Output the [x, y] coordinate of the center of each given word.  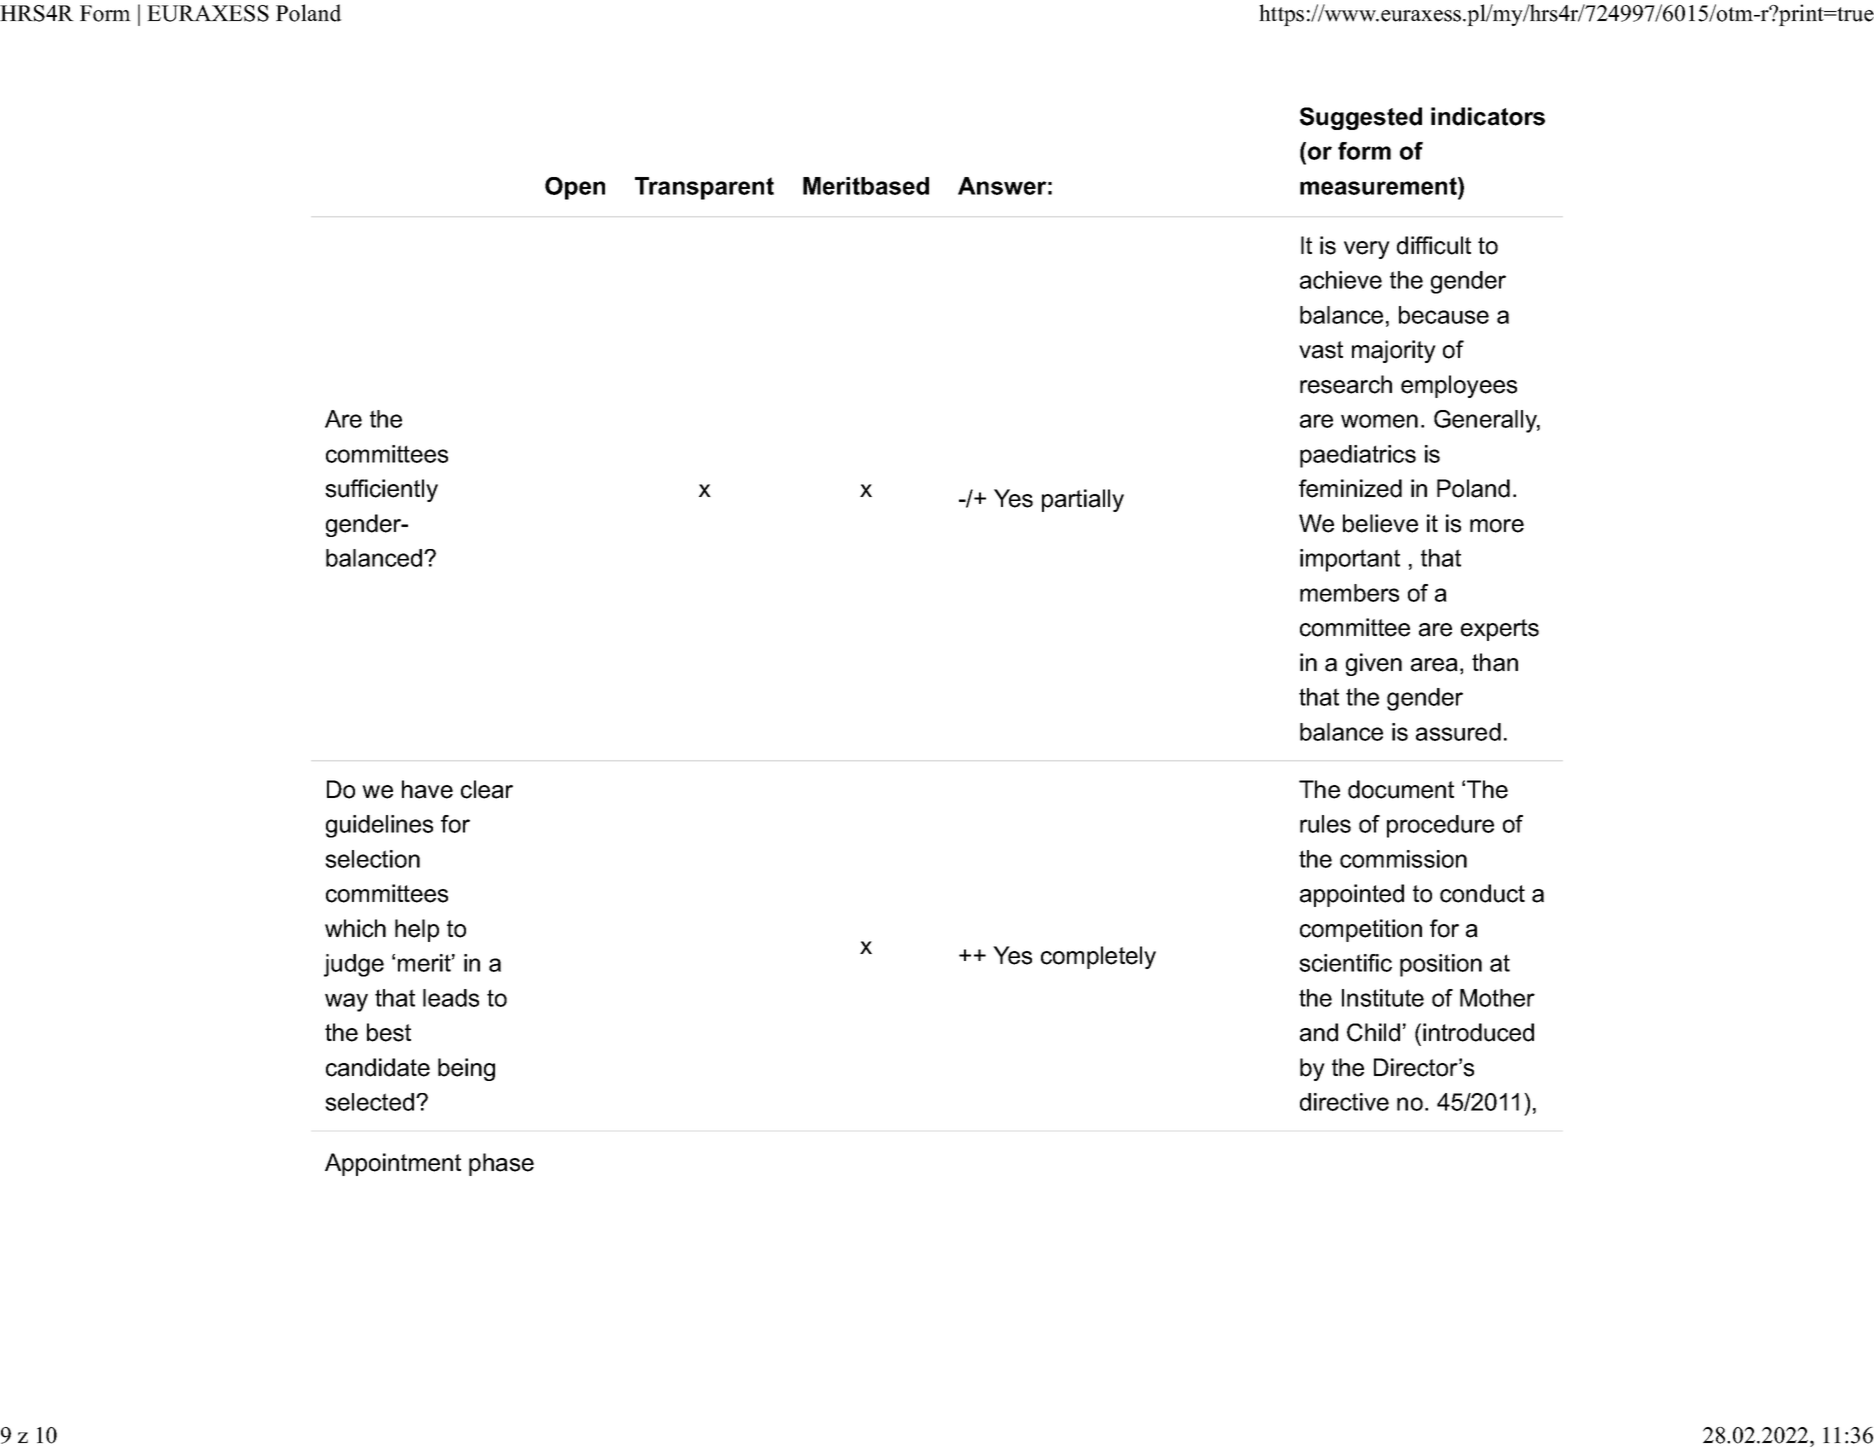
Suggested [1361, 118]
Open [575, 188]
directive [1344, 1102]
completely [1098, 957]
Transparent [704, 188]
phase [501, 1164]
